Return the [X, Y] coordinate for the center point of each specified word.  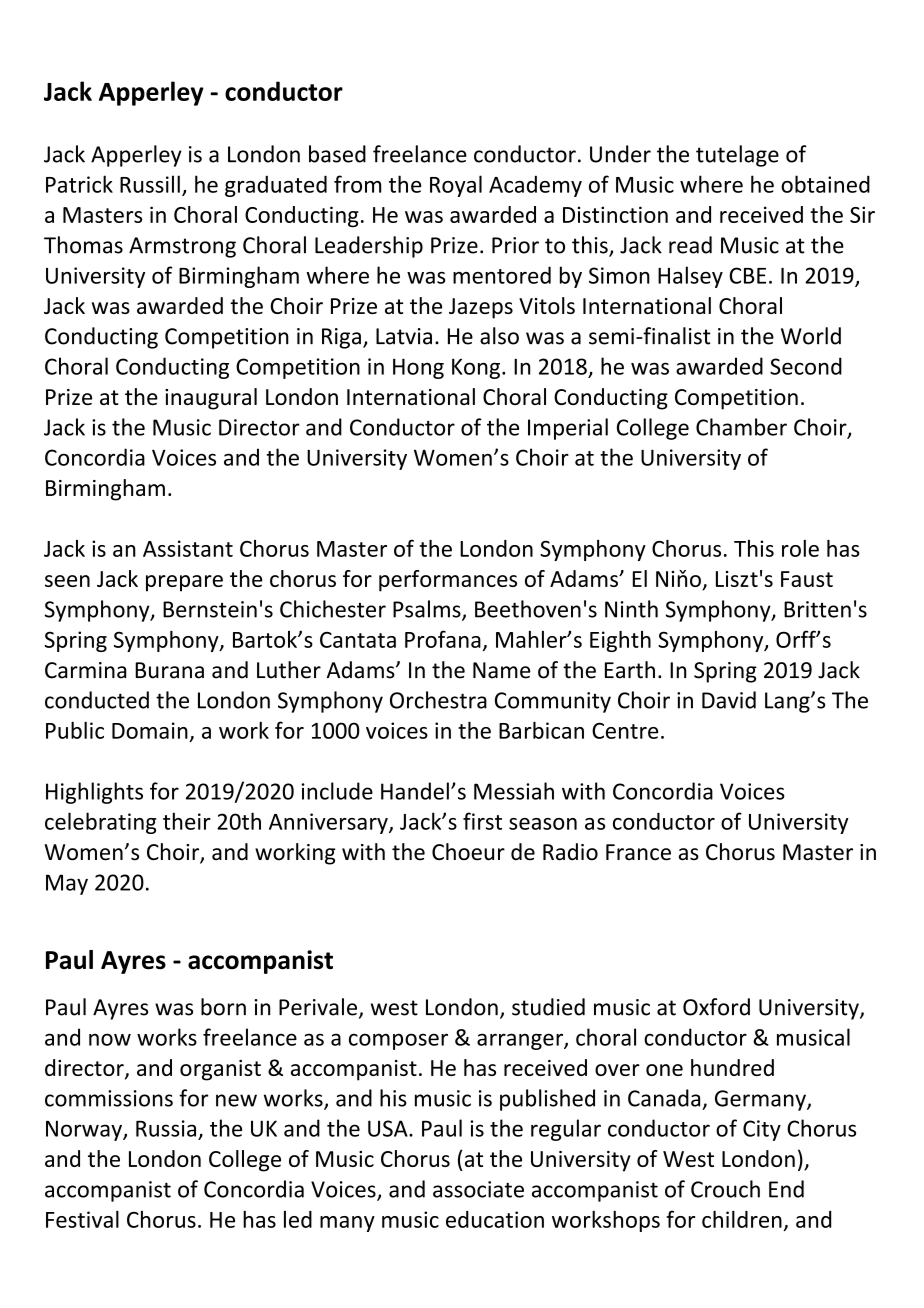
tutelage [737, 156]
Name [501, 670]
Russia [166, 1128]
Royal [456, 186]
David [729, 700]
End [786, 1189]
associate [478, 1189]
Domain [150, 730]
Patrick [79, 184]
